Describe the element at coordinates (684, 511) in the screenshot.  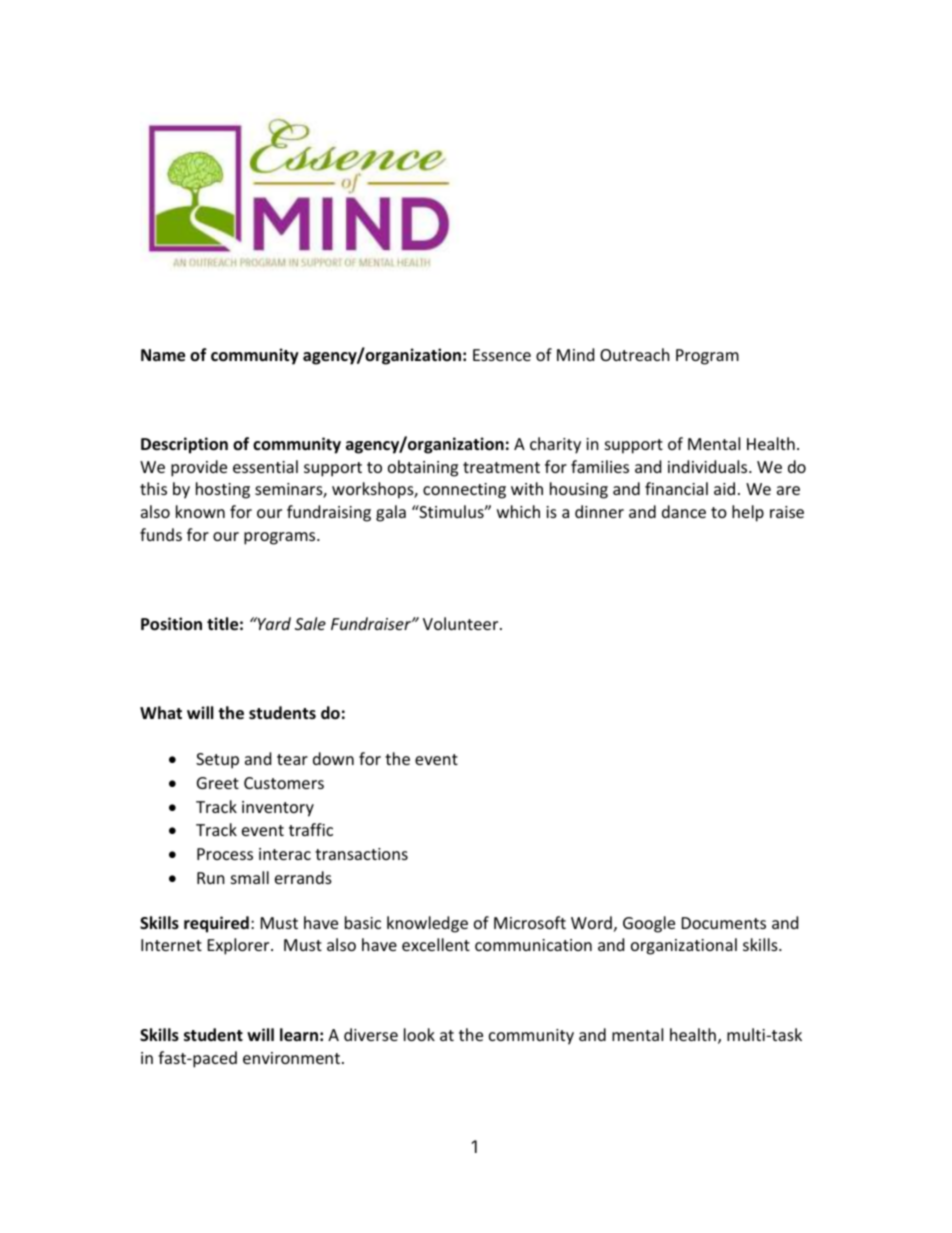
I see `dance` at that location.
